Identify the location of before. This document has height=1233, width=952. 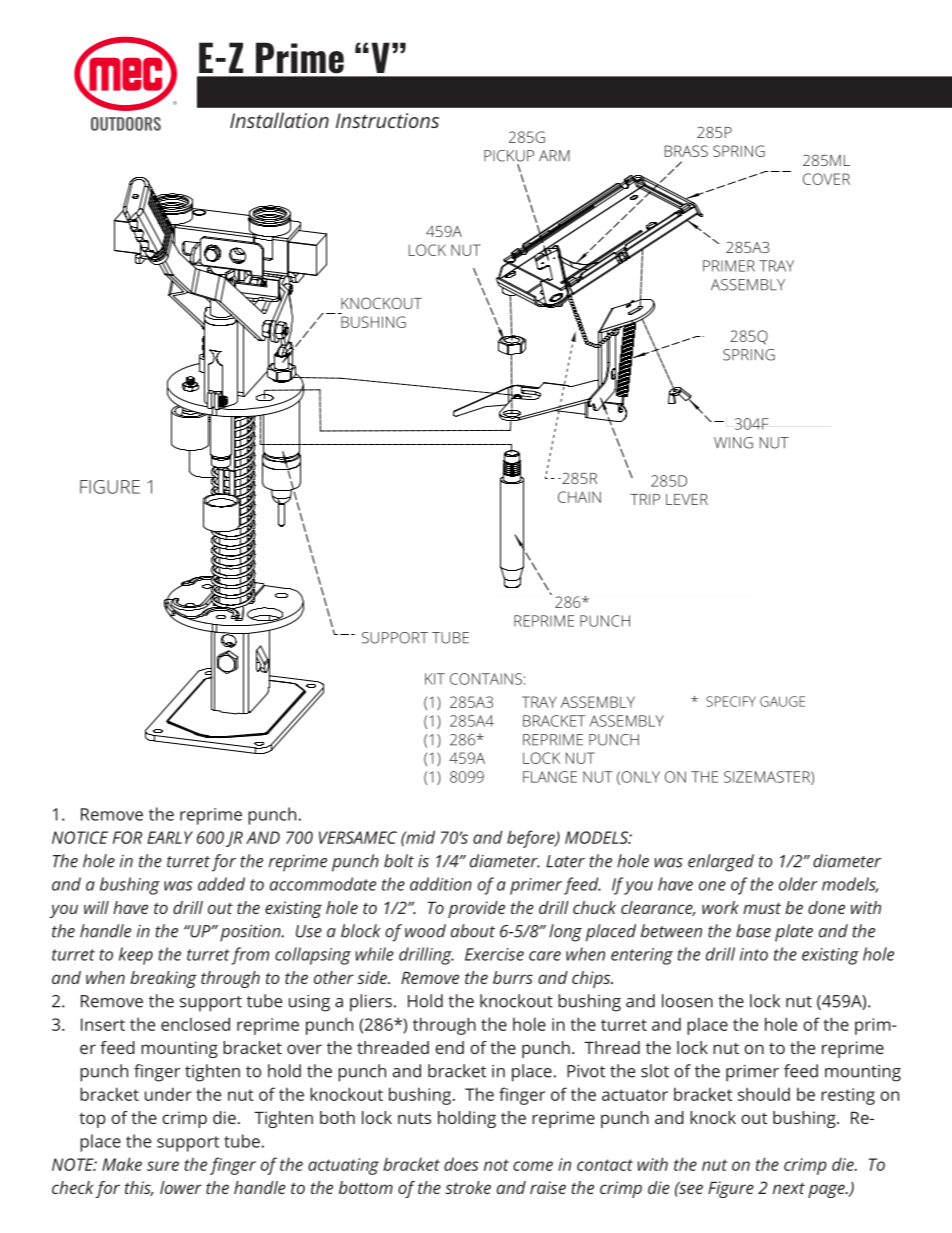
(532, 839).
